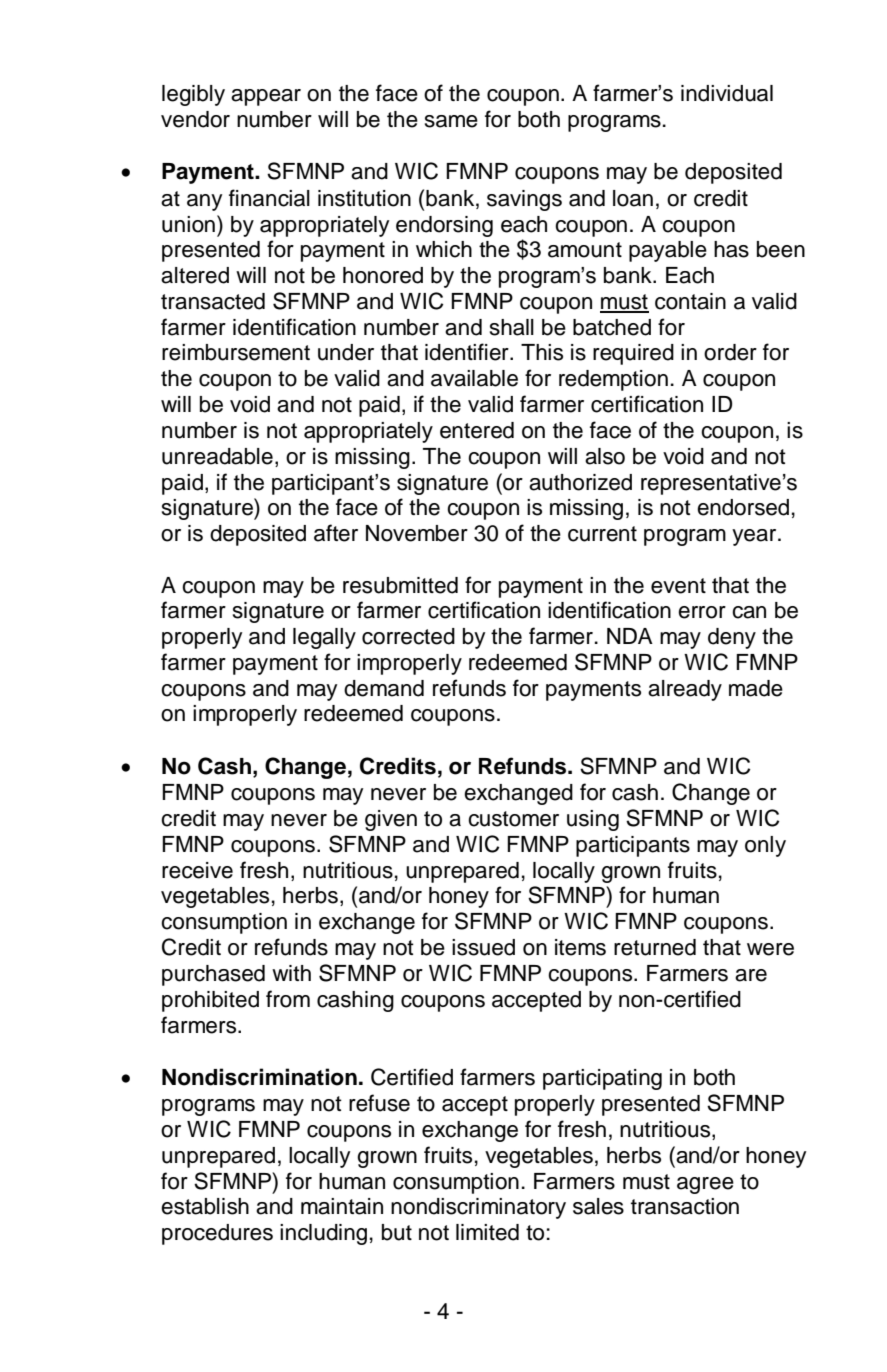  Describe the element at coordinates (266, 97) in the screenshot. I see `appear` at that location.
